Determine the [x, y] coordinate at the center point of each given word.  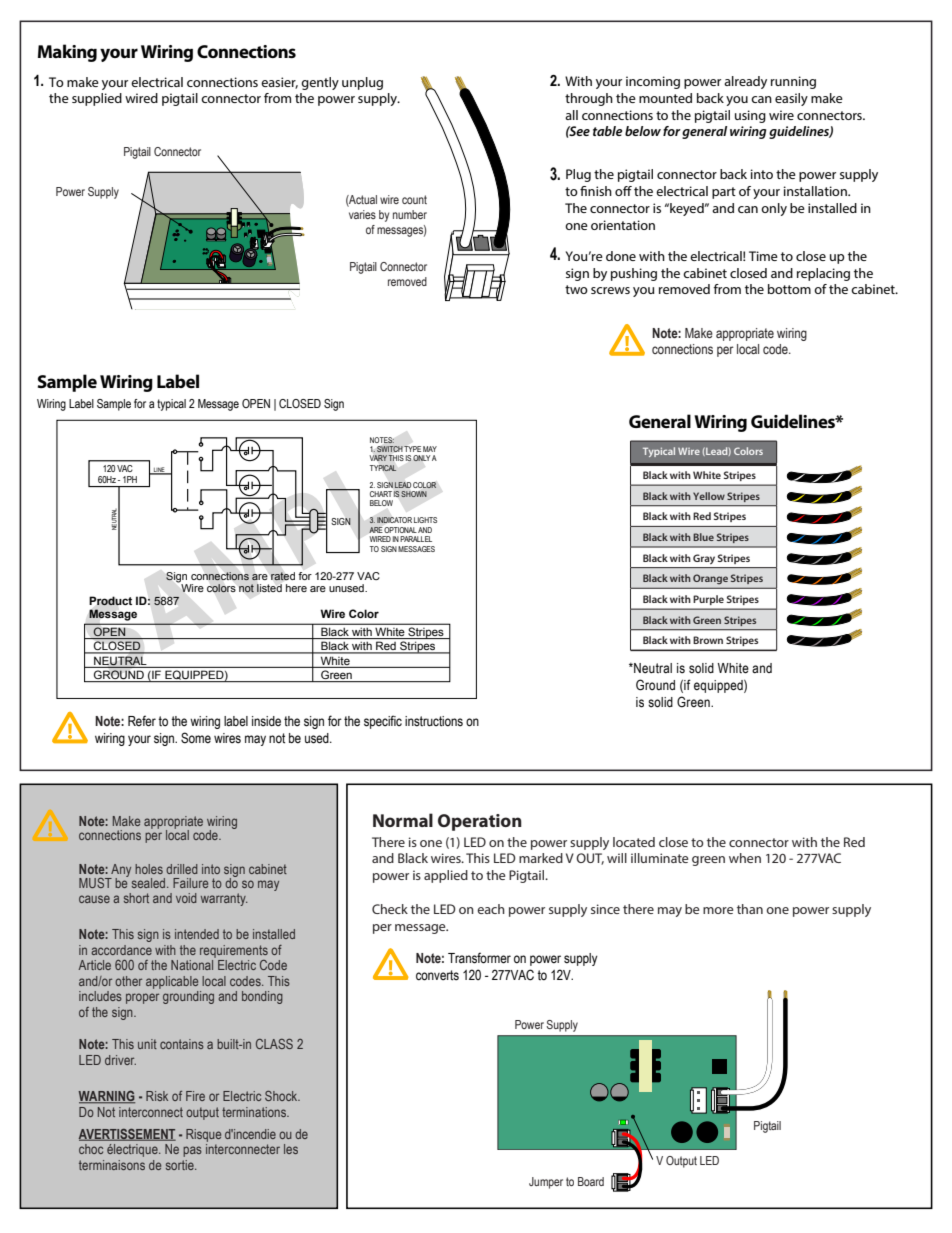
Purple [709, 600]
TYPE [412, 449]
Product [110, 601]
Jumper [546, 1183]
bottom [789, 289]
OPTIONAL [400, 530]
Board [591, 1181]
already [745, 82]
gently [320, 83]
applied [446, 876]
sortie [181, 1165]
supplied [97, 99]
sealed [150, 883]
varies [362, 214]
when [745, 858]
